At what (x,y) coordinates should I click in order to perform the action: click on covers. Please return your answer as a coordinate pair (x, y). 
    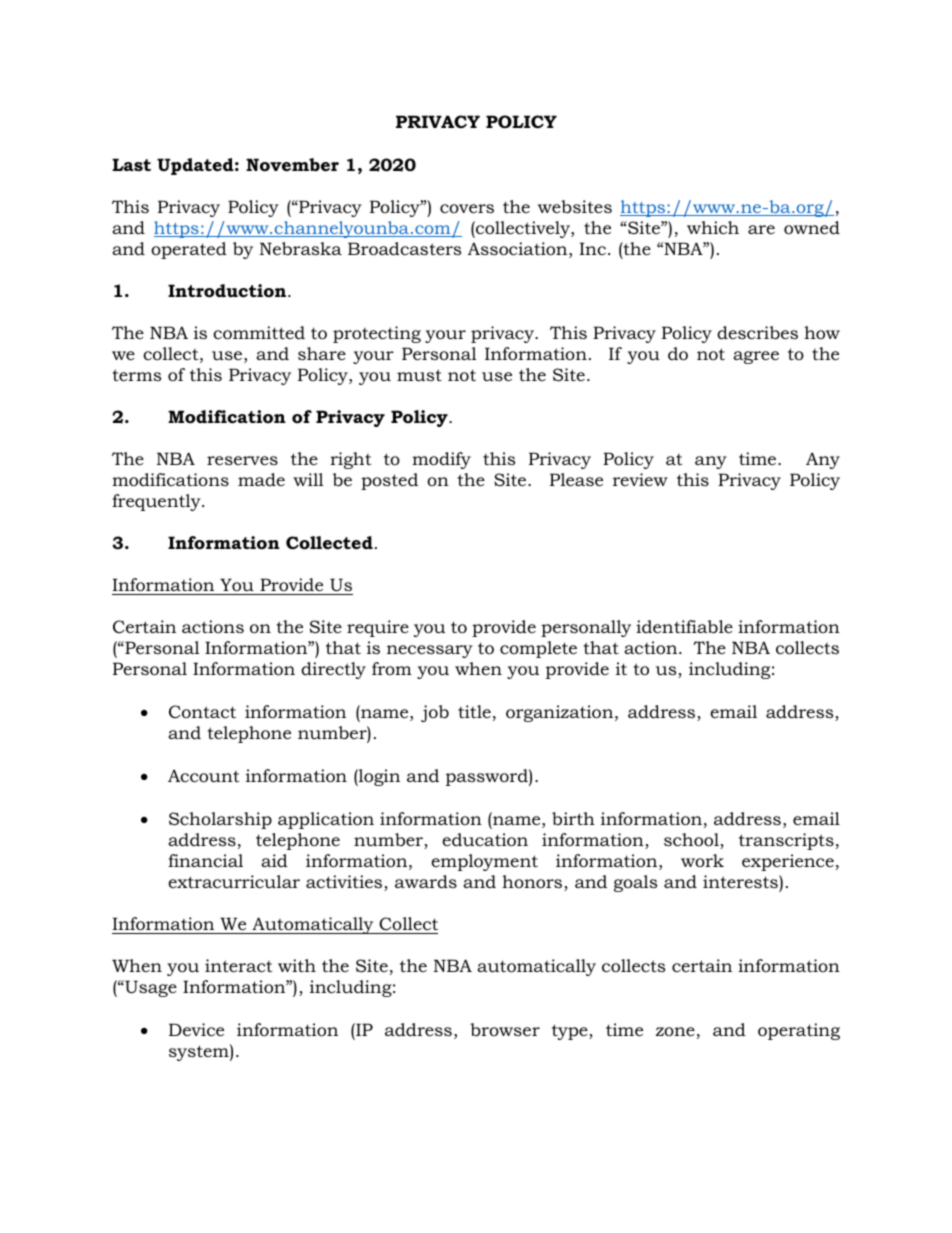
    Looking at the image, I should click on (467, 208).
